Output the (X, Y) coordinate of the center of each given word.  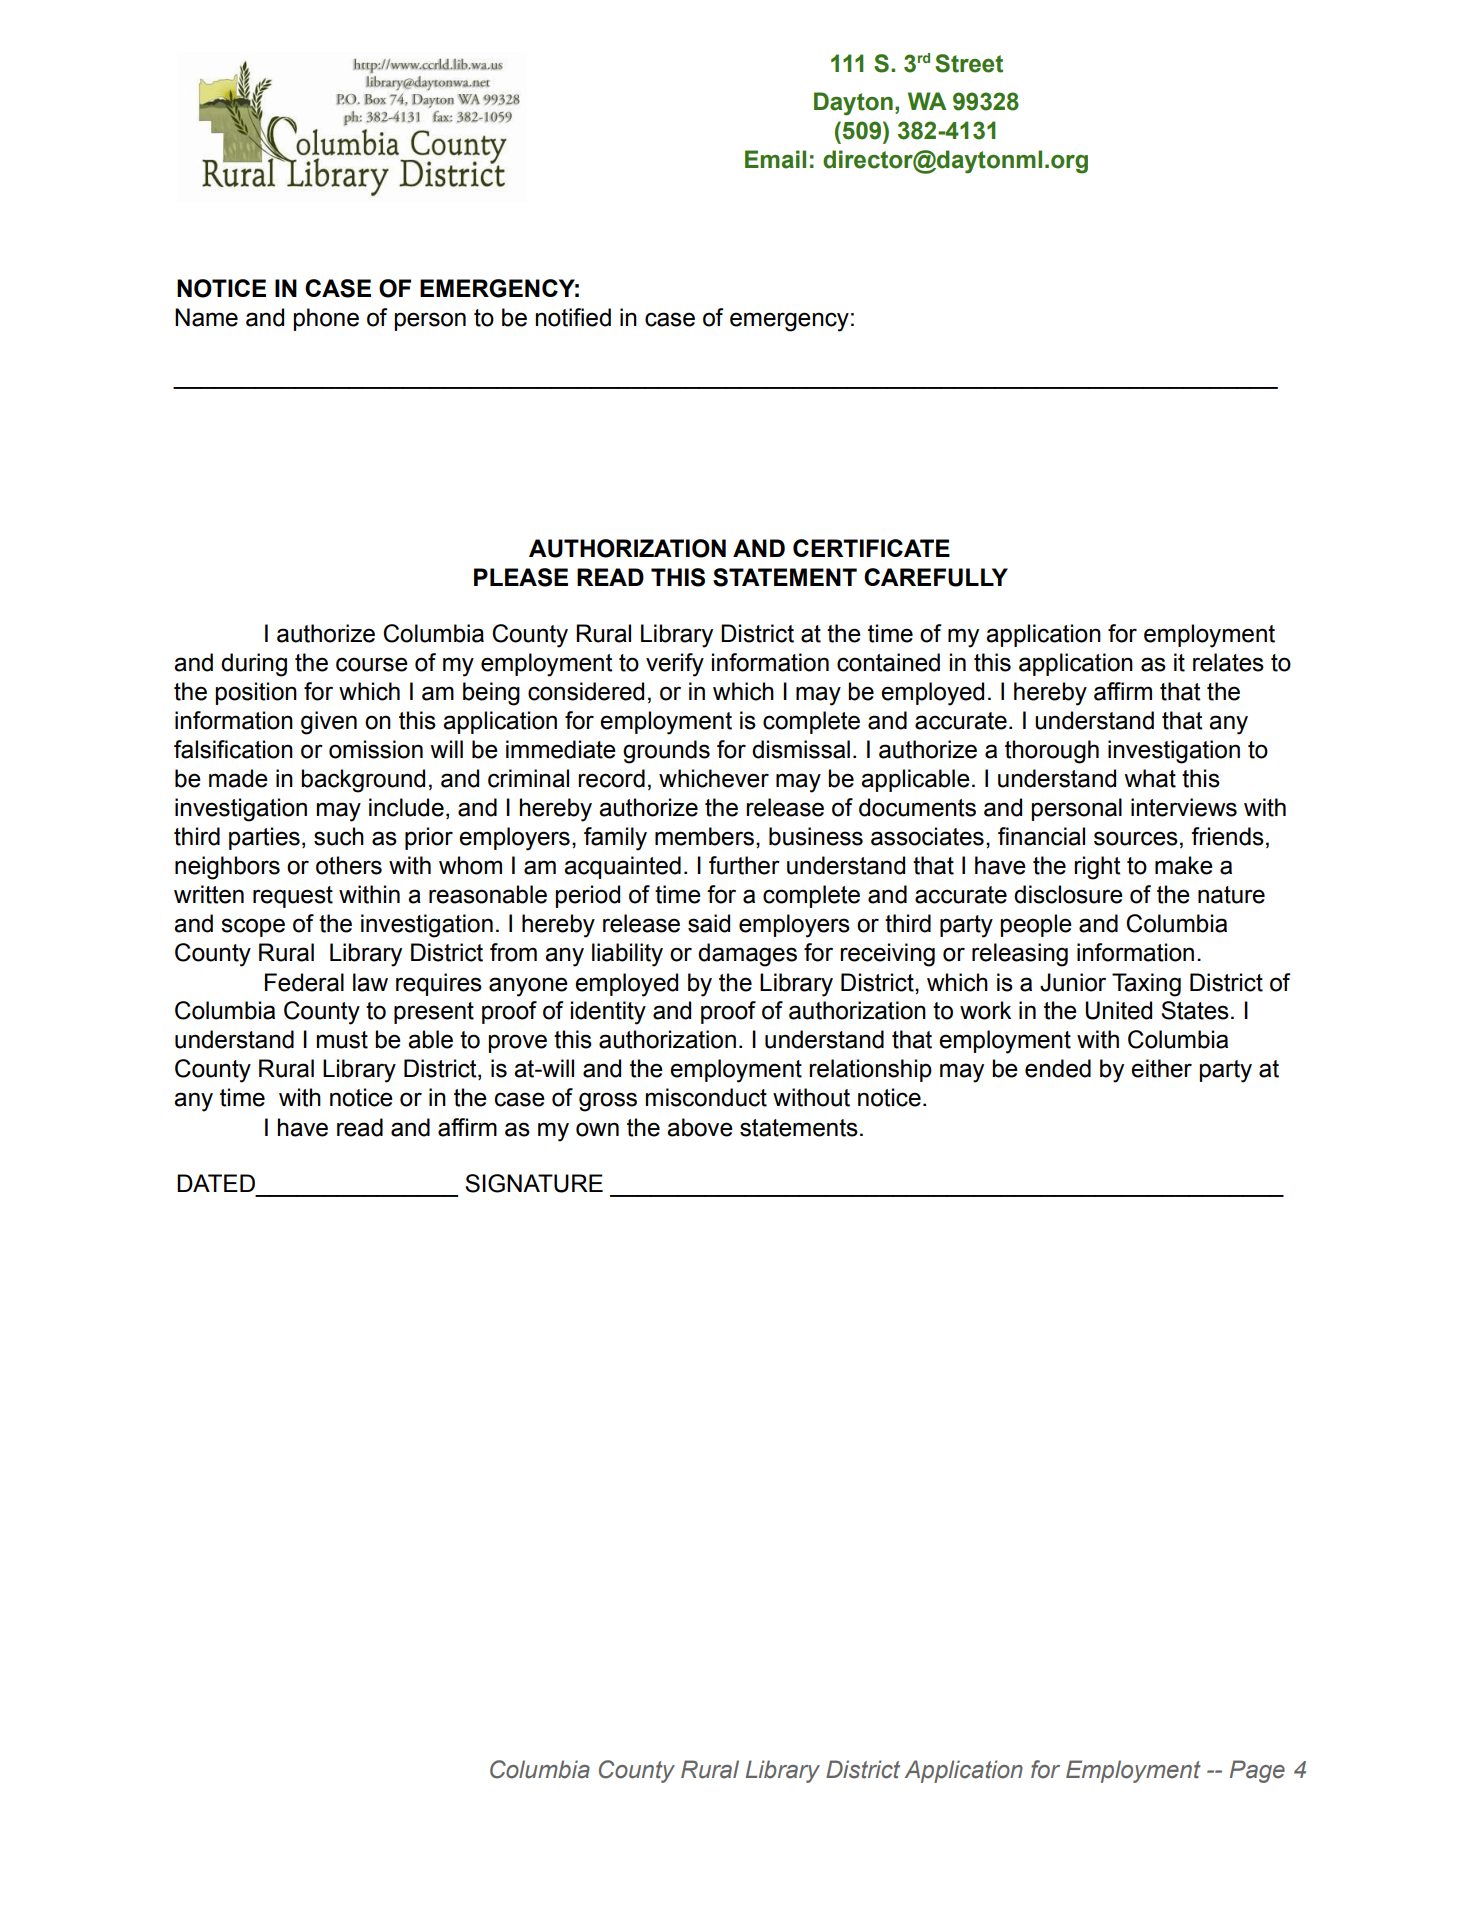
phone (326, 319)
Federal (304, 982)
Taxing (1146, 985)
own (597, 1129)
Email (775, 159)
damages (747, 955)
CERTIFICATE (871, 548)
